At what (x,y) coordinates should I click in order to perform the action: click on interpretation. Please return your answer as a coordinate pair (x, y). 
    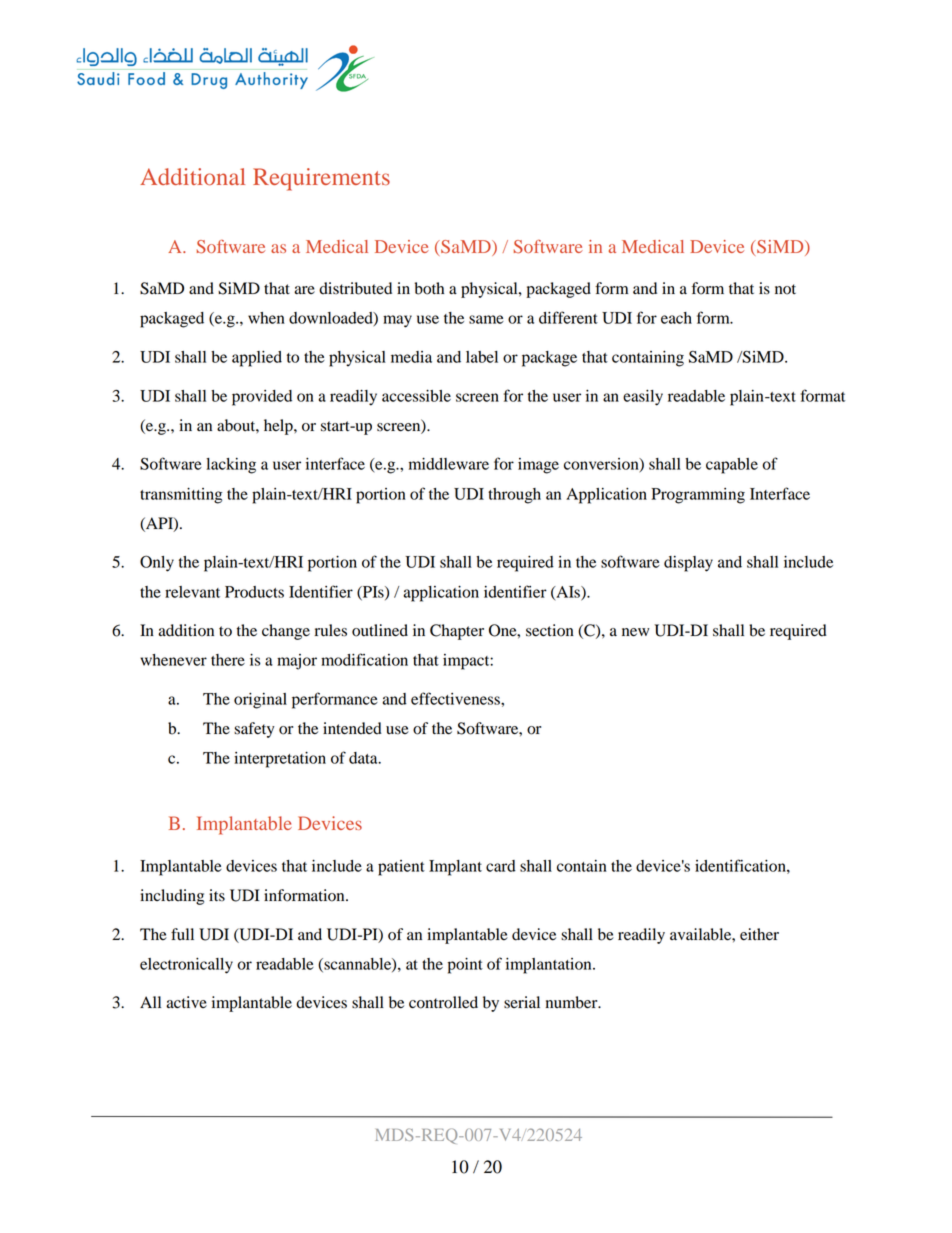
    Looking at the image, I should click on (280, 760).
